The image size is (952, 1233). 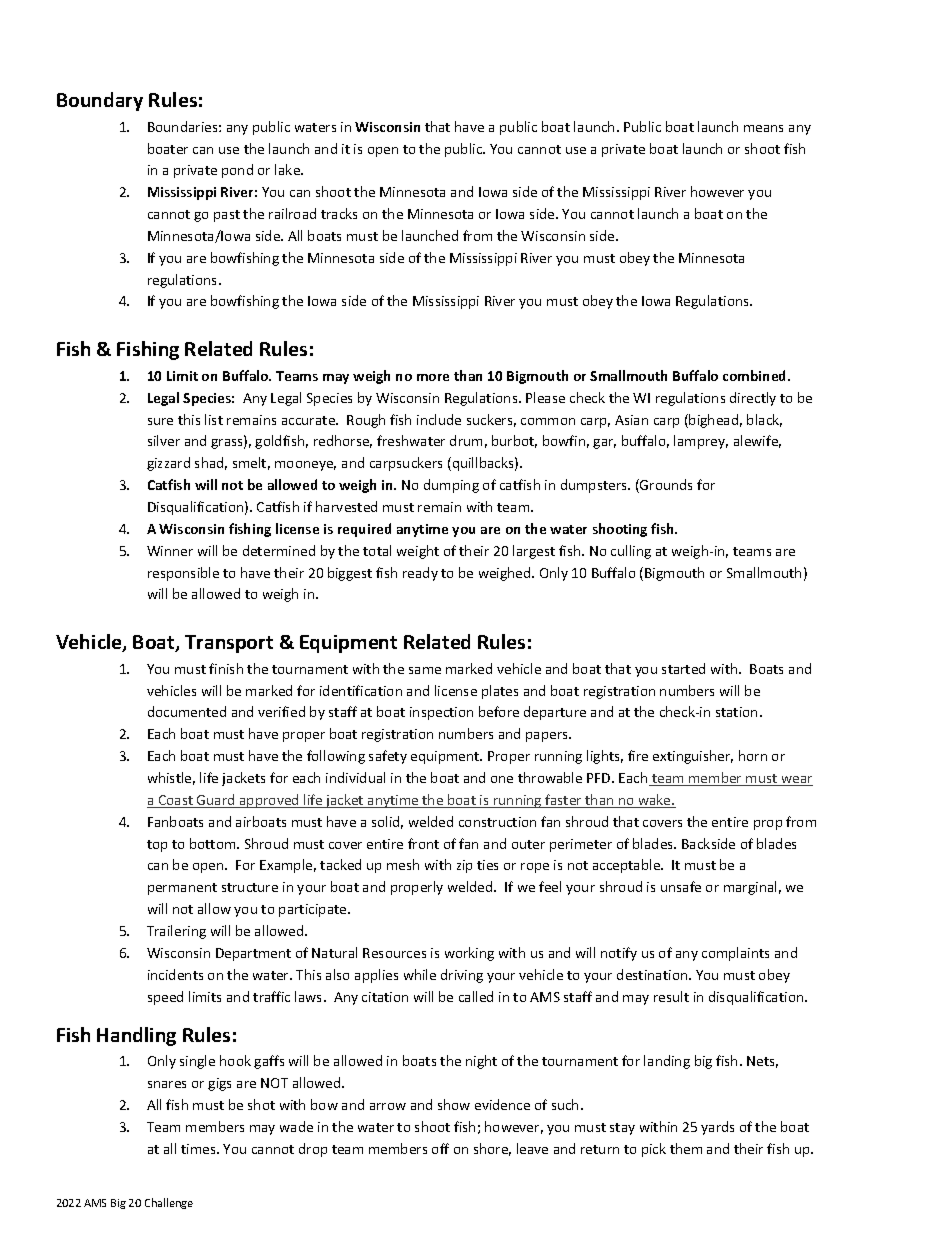 What do you see at coordinates (425, 670) in the screenshot?
I see `same` at bounding box center [425, 670].
